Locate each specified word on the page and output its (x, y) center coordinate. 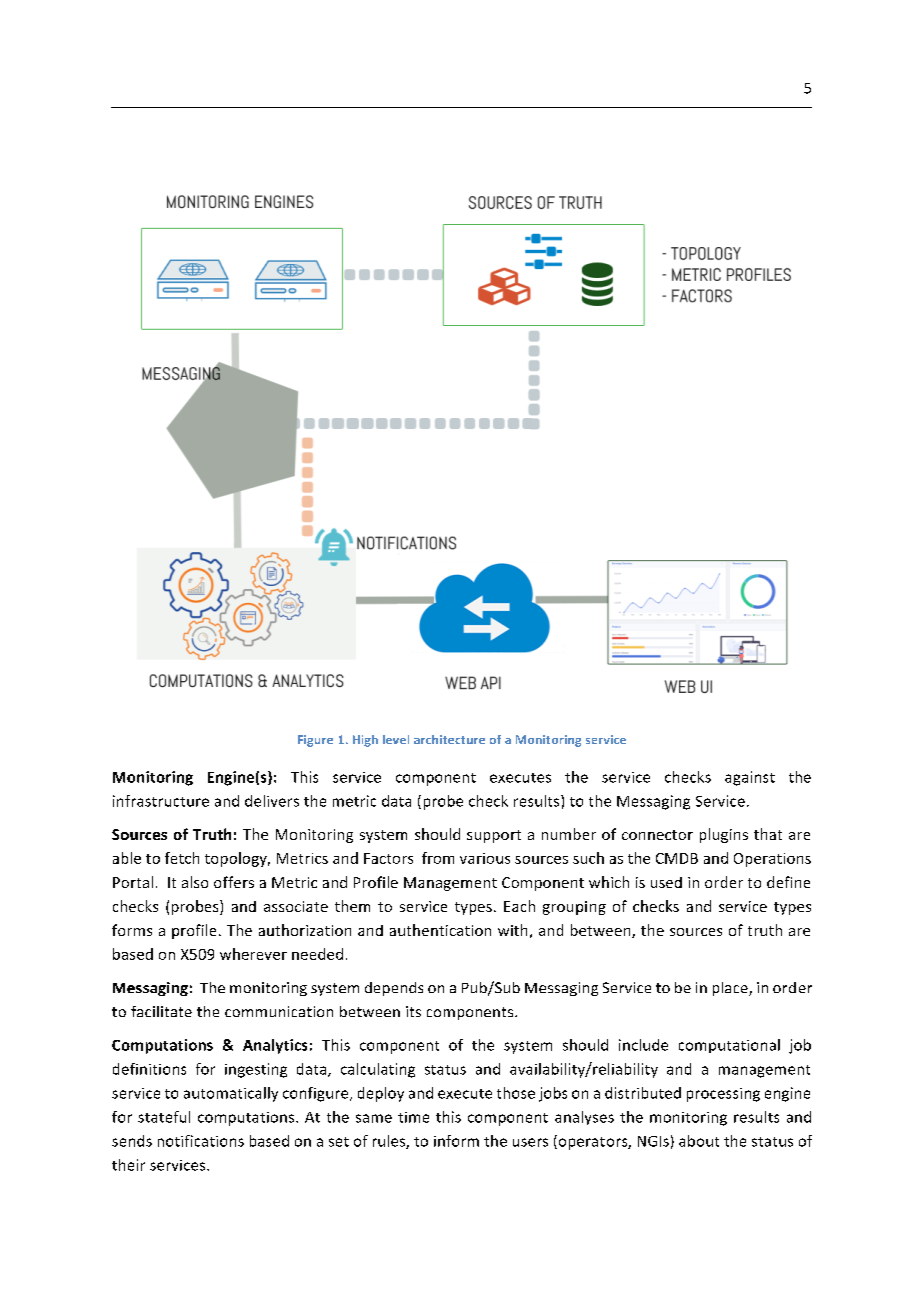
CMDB (677, 858)
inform (456, 1141)
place (731, 989)
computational (729, 1046)
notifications (201, 1141)
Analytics (275, 1046)
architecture (449, 739)
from (438, 858)
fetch (182, 858)
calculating (378, 1070)
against (750, 778)
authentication (440, 930)
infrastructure (161, 801)
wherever (253, 954)
